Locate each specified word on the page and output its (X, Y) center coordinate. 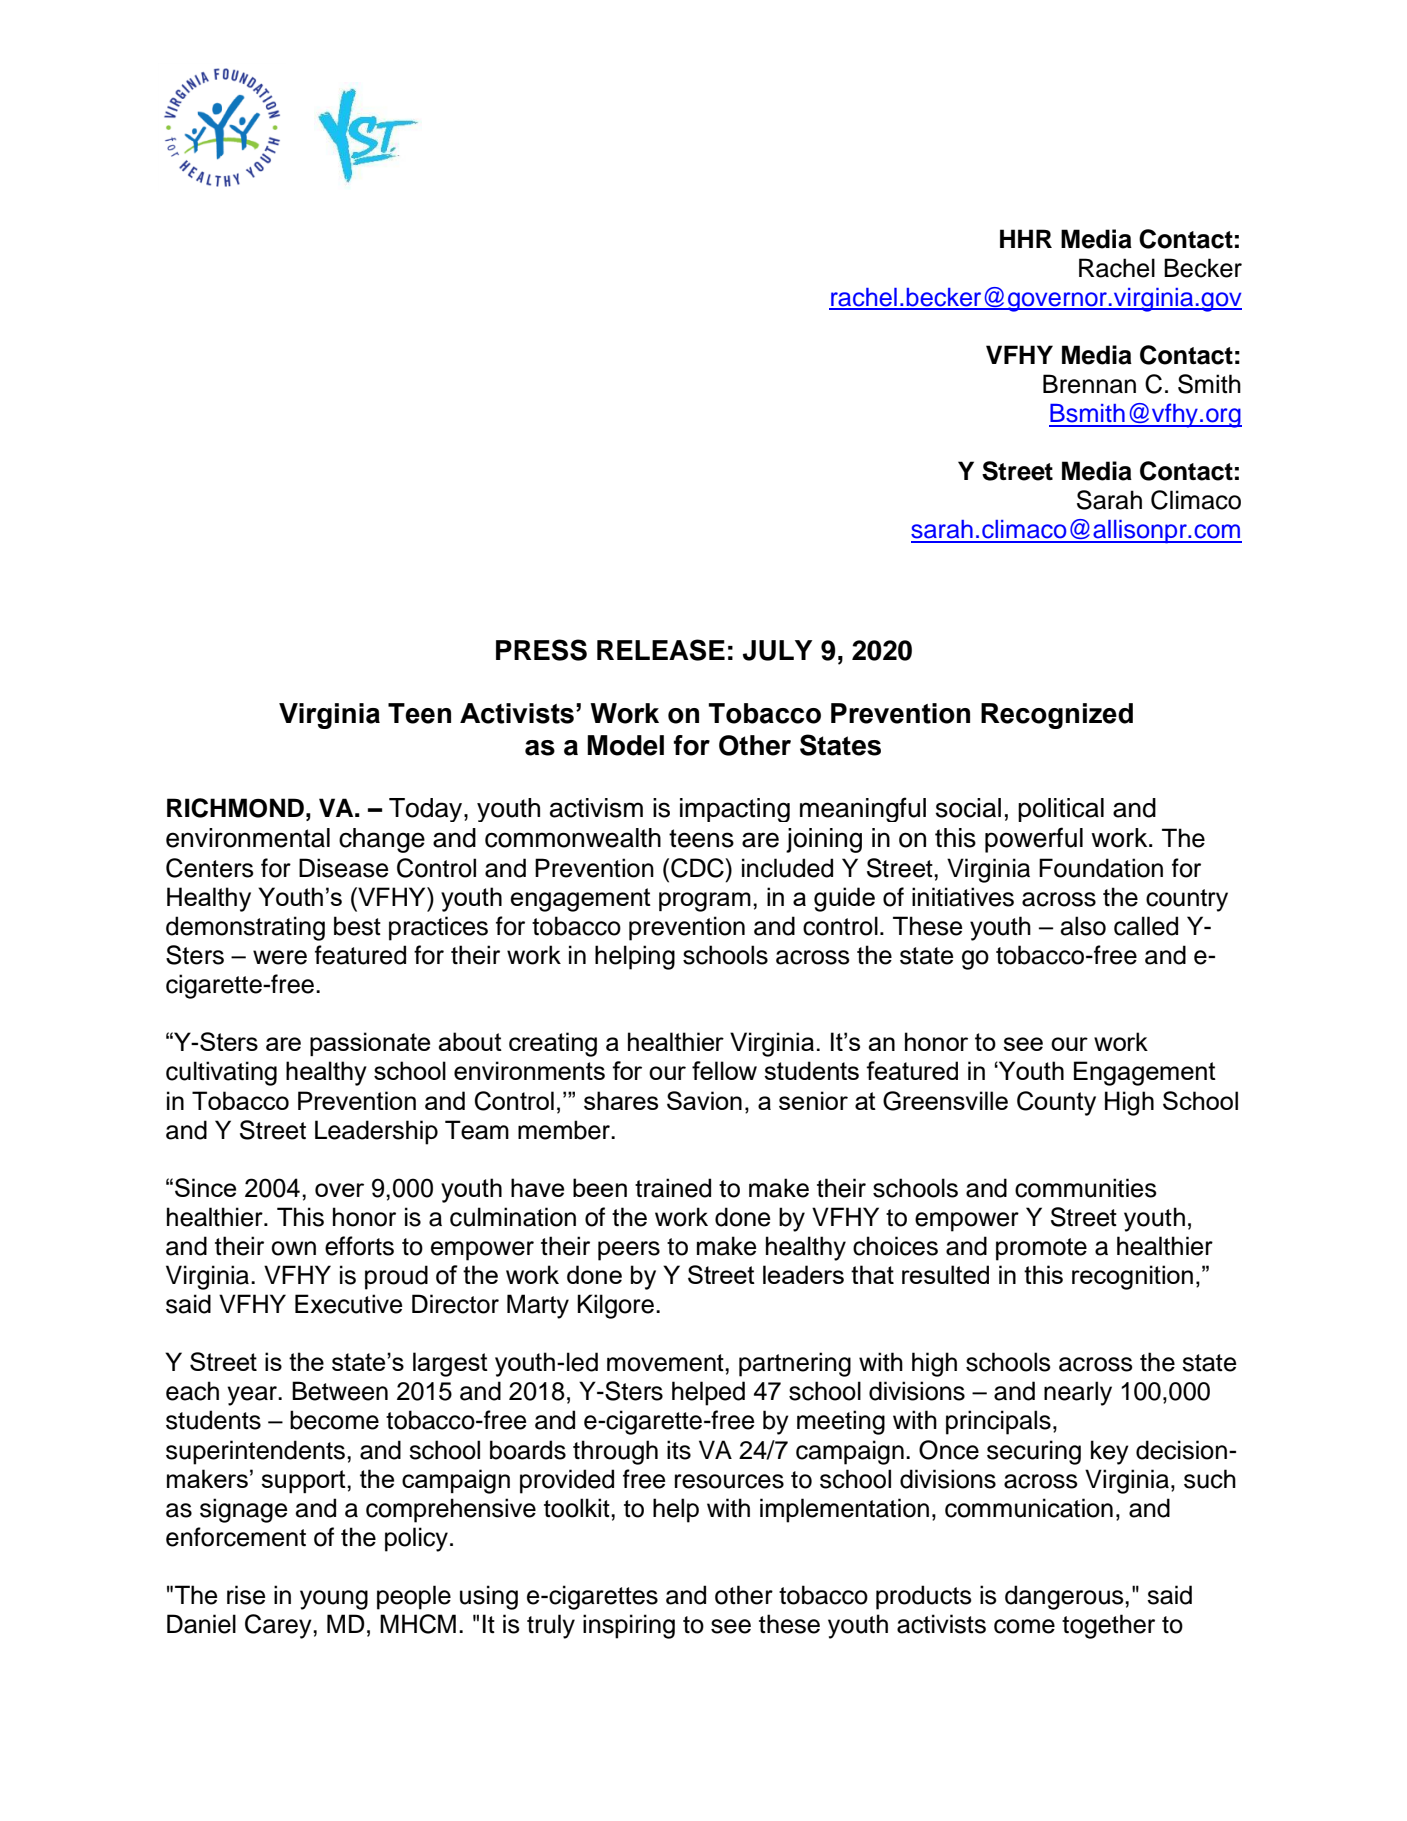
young (334, 1600)
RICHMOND (235, 808)
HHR (1026, 238)
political (1061, 810)
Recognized (1057, 716)
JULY (777, 650)
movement (666, 1363)
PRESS (541, 650)
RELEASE (661, 650)
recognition (1132, 1277)
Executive (349, 1304)
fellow (724, 1070)
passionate (370, 1044)
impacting (735, 810)
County (1056, 1103)
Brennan (1089, 384)
